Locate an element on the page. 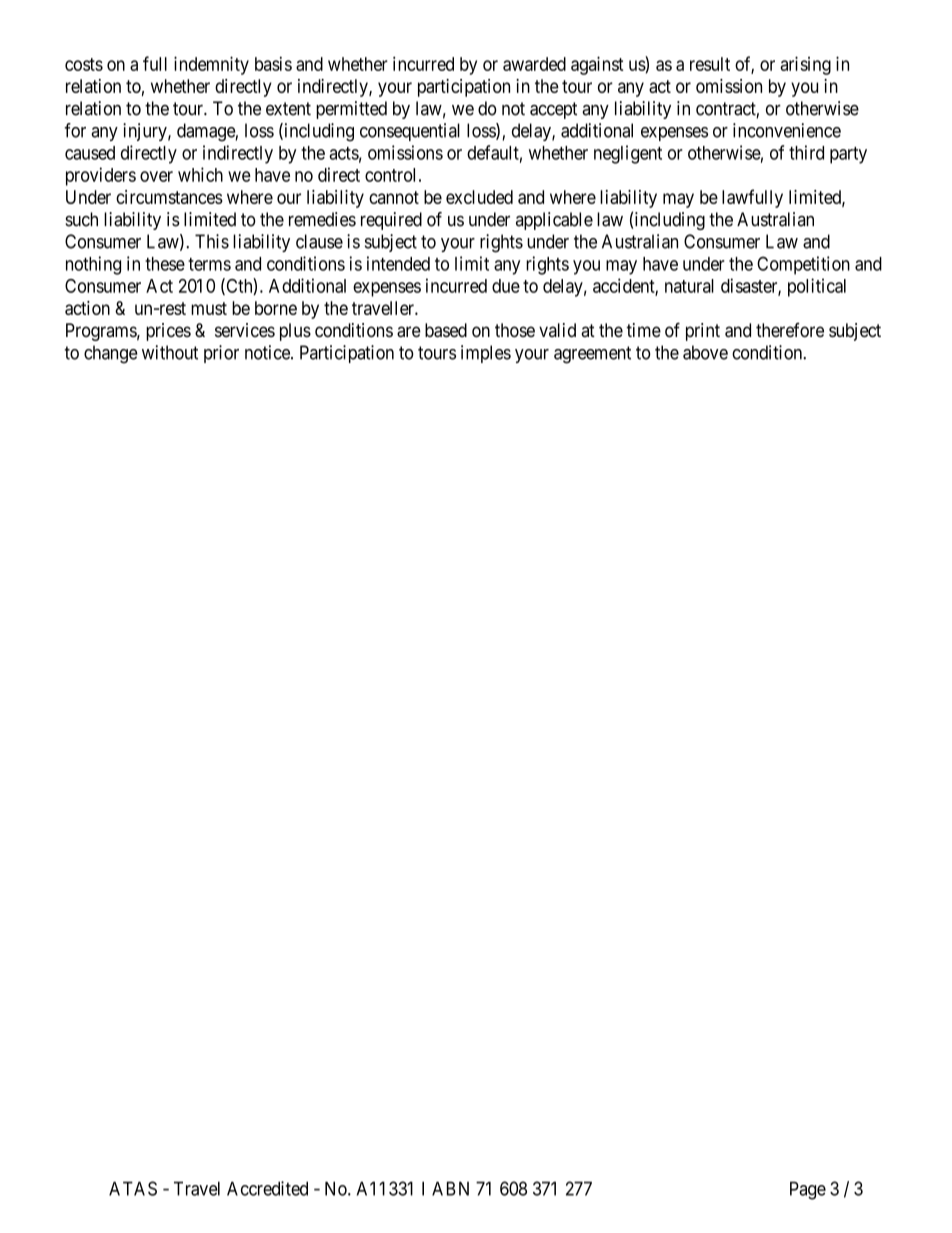 Image resolution: width=952 pixels, height=1233 pixels. ABN is located at coordinates (450, 1188).
